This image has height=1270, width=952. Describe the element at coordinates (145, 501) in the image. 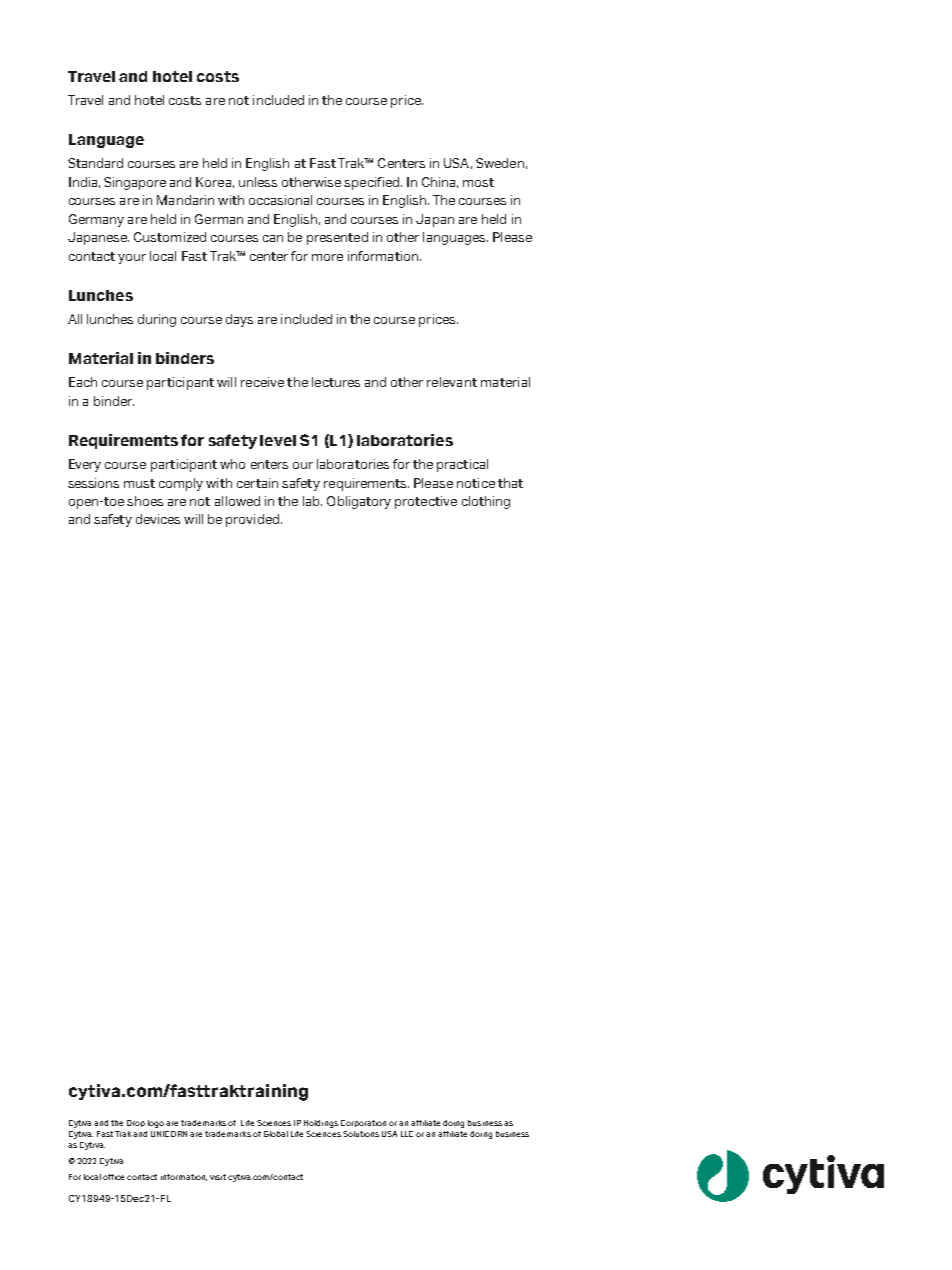

I see `shoes` at that location.
